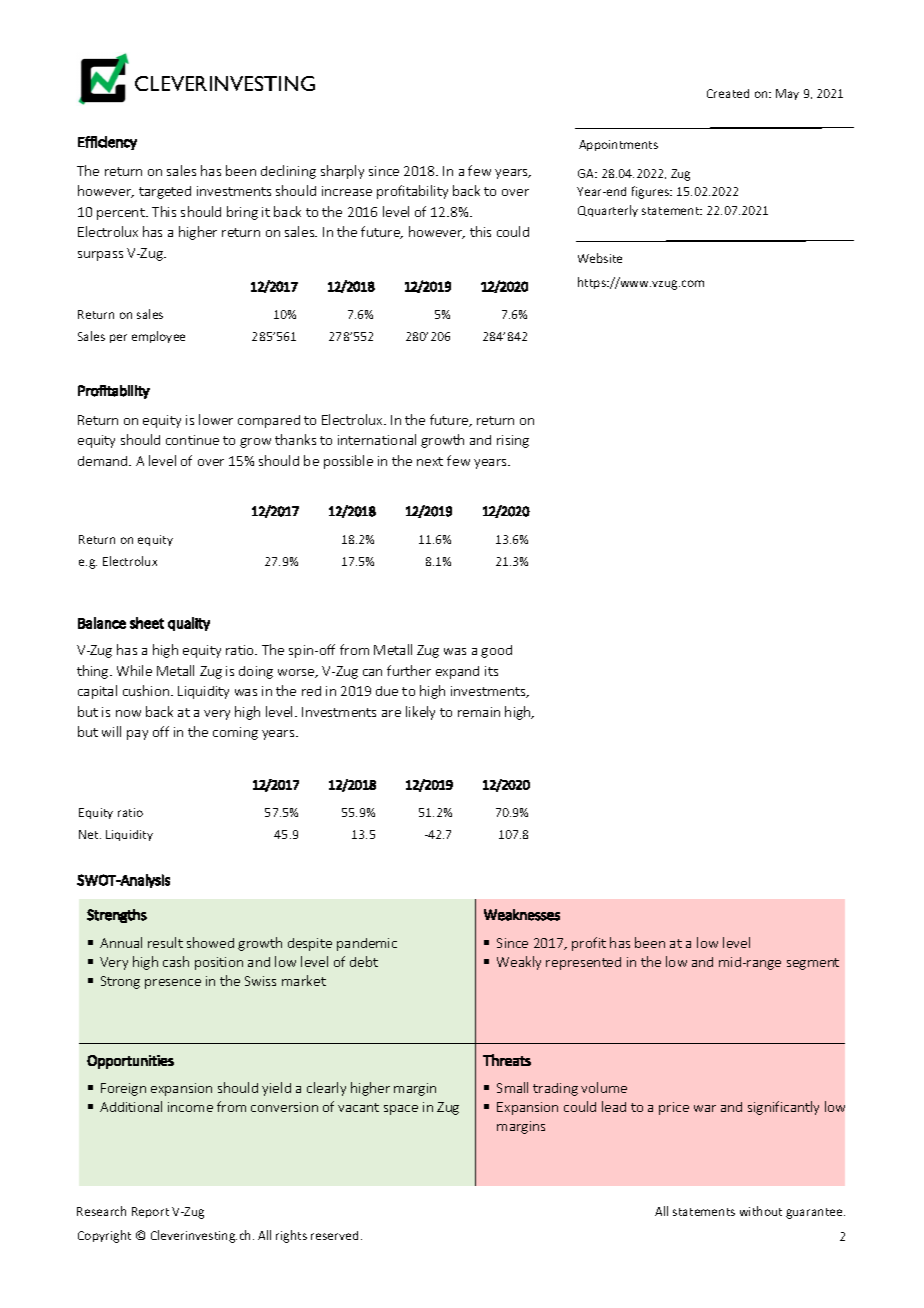  What do you see at coordinates (150, 1212) in the screenshot?
I see `Report` at bounding box center [150, 1212].
